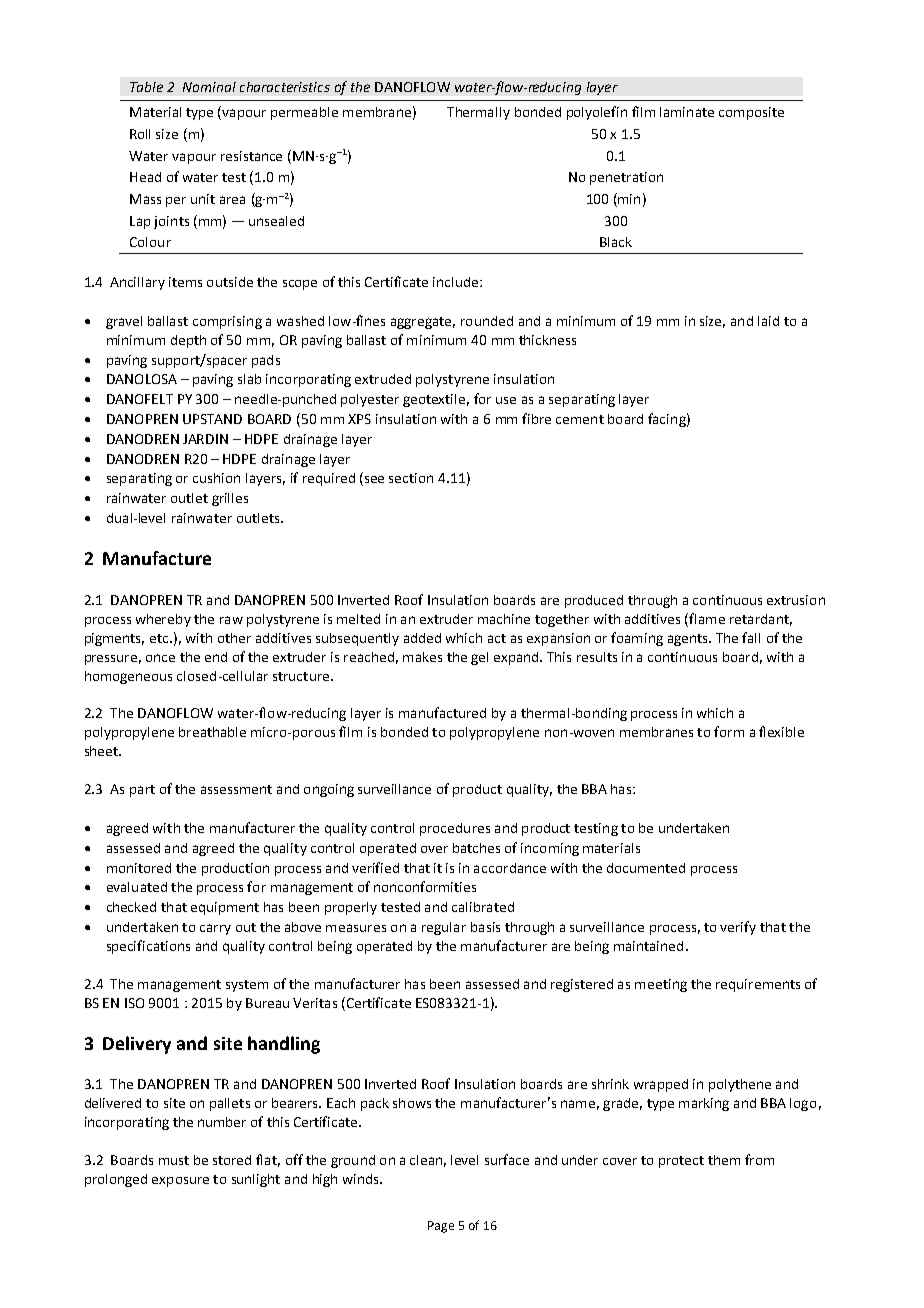 The height and width of the screenshot is (1308, 924). I want to click on once, so click(160, 658).
